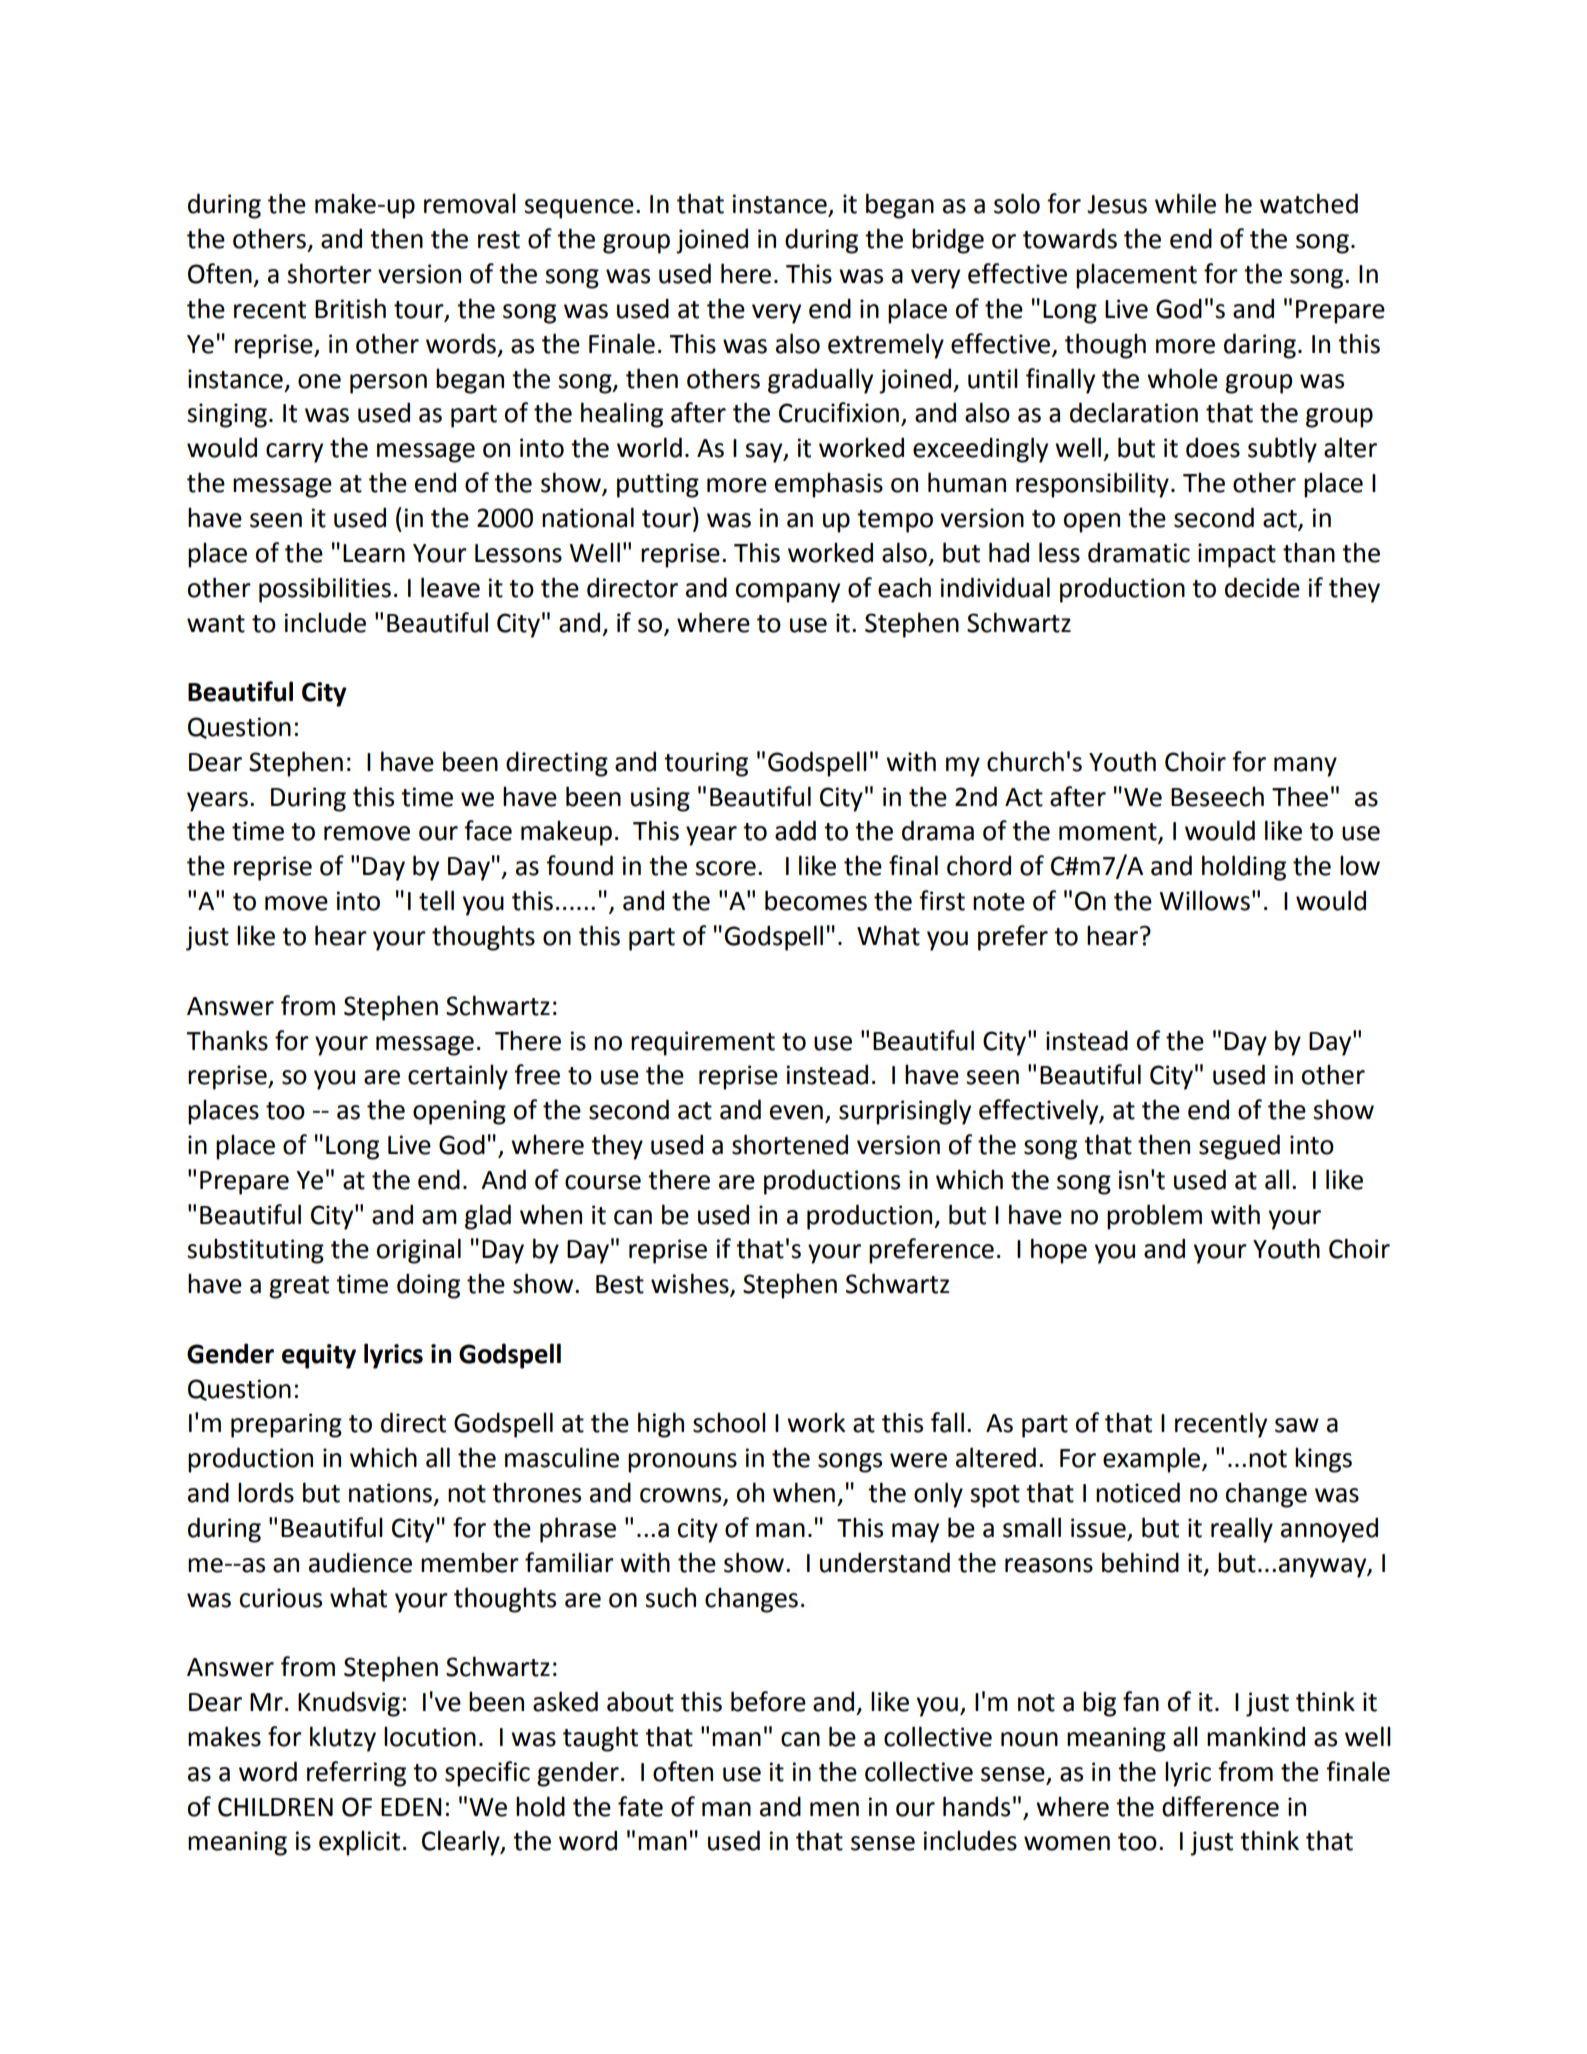 Image resolution: width=1587 pixels, height=2054 pixels. Describe the element at coordinates (1154, 1217) in the screenshot. I see `problem` at that location.
